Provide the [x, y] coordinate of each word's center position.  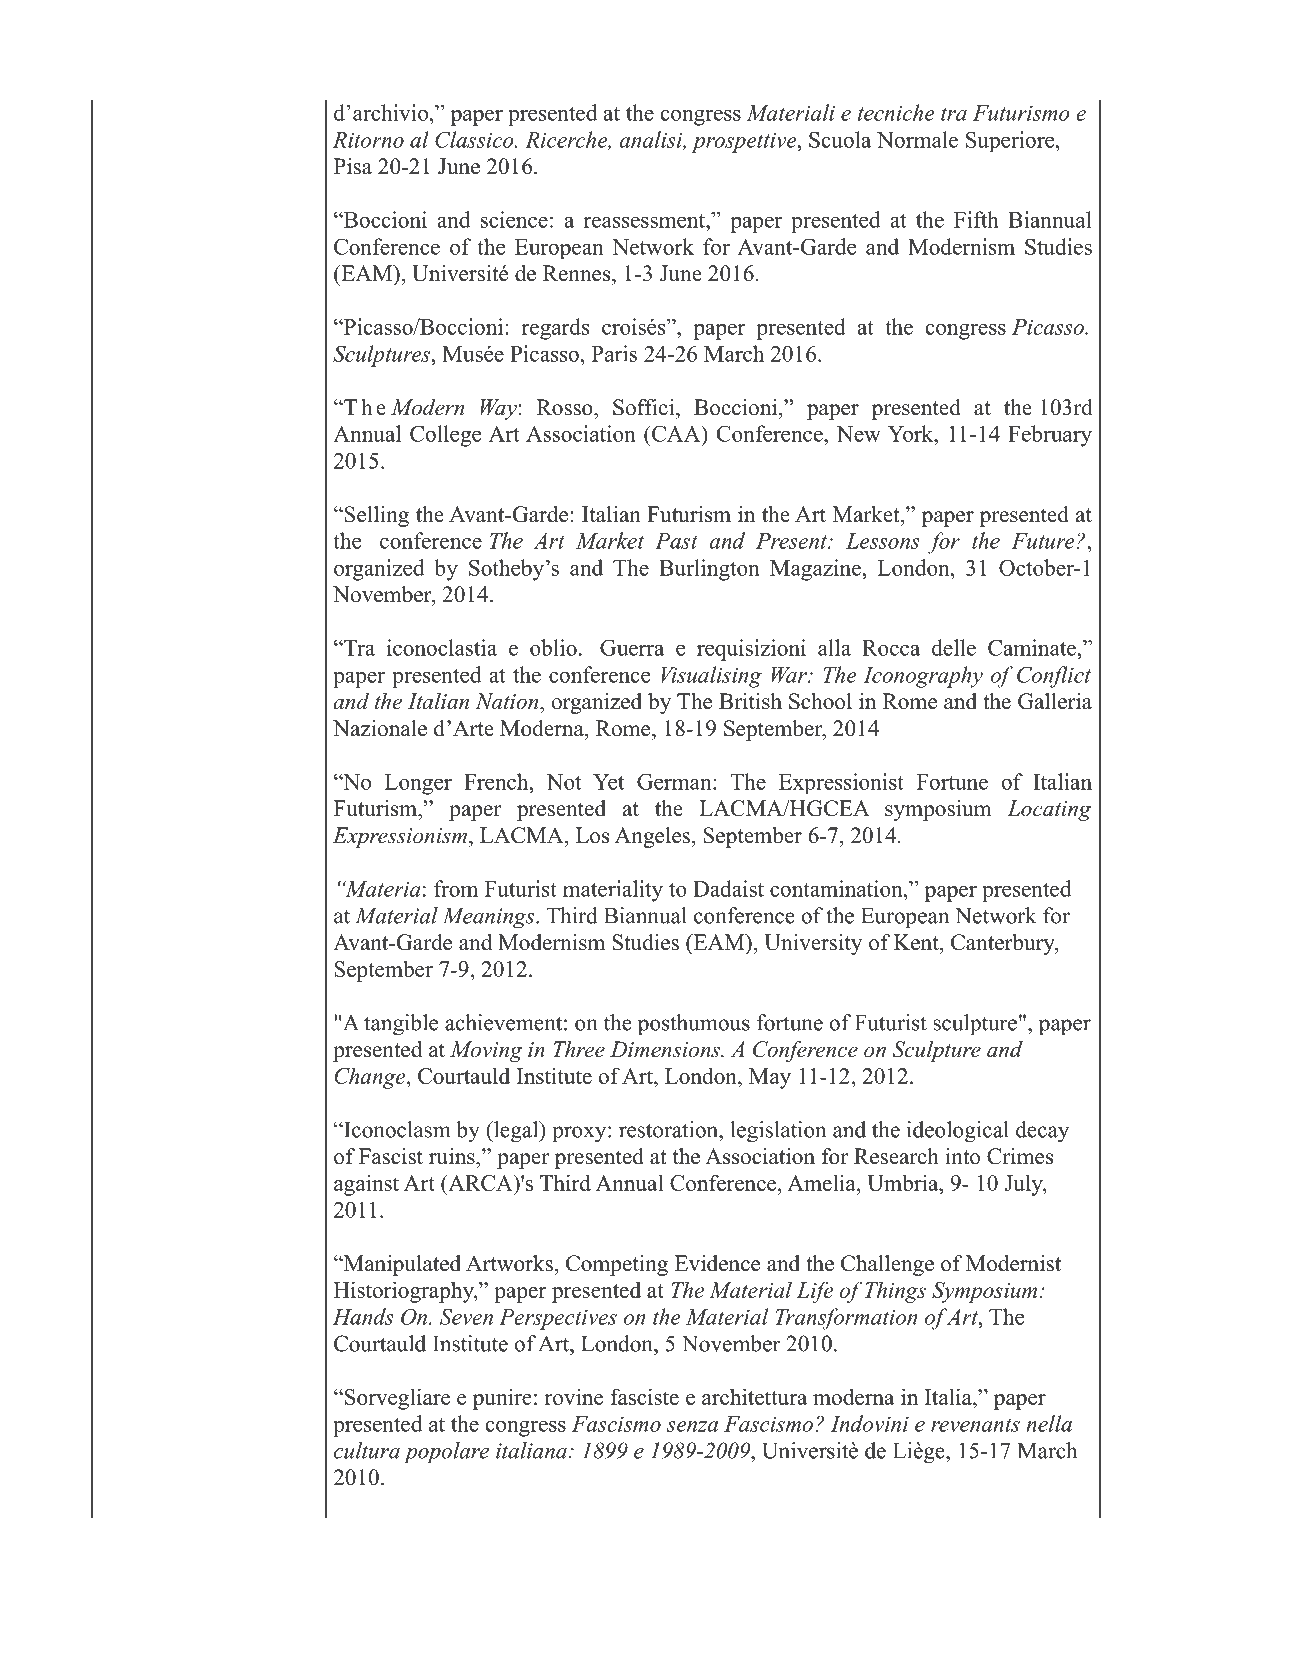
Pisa [353, 166]
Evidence [717, 1263]
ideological [958, 1132]
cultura [367, 1450]
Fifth [976, 219]
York [912, 433]
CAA [676, 433]
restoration [670, 1129]
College [445, 436]
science [514, 219]
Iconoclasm [396, 1129]
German [675, 781]
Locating [1049, 810]
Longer [418, 784]
